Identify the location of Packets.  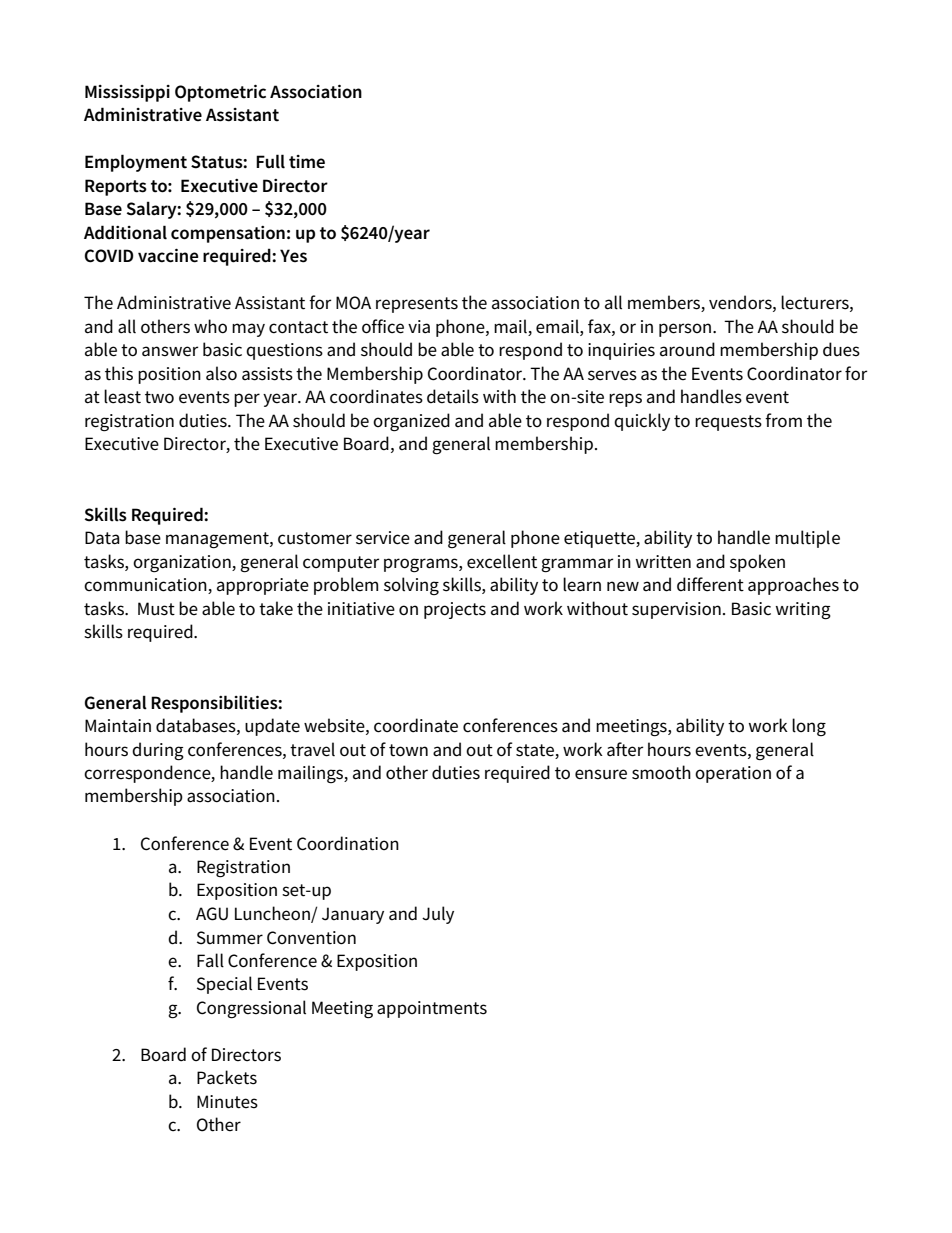
(227, 1077).
